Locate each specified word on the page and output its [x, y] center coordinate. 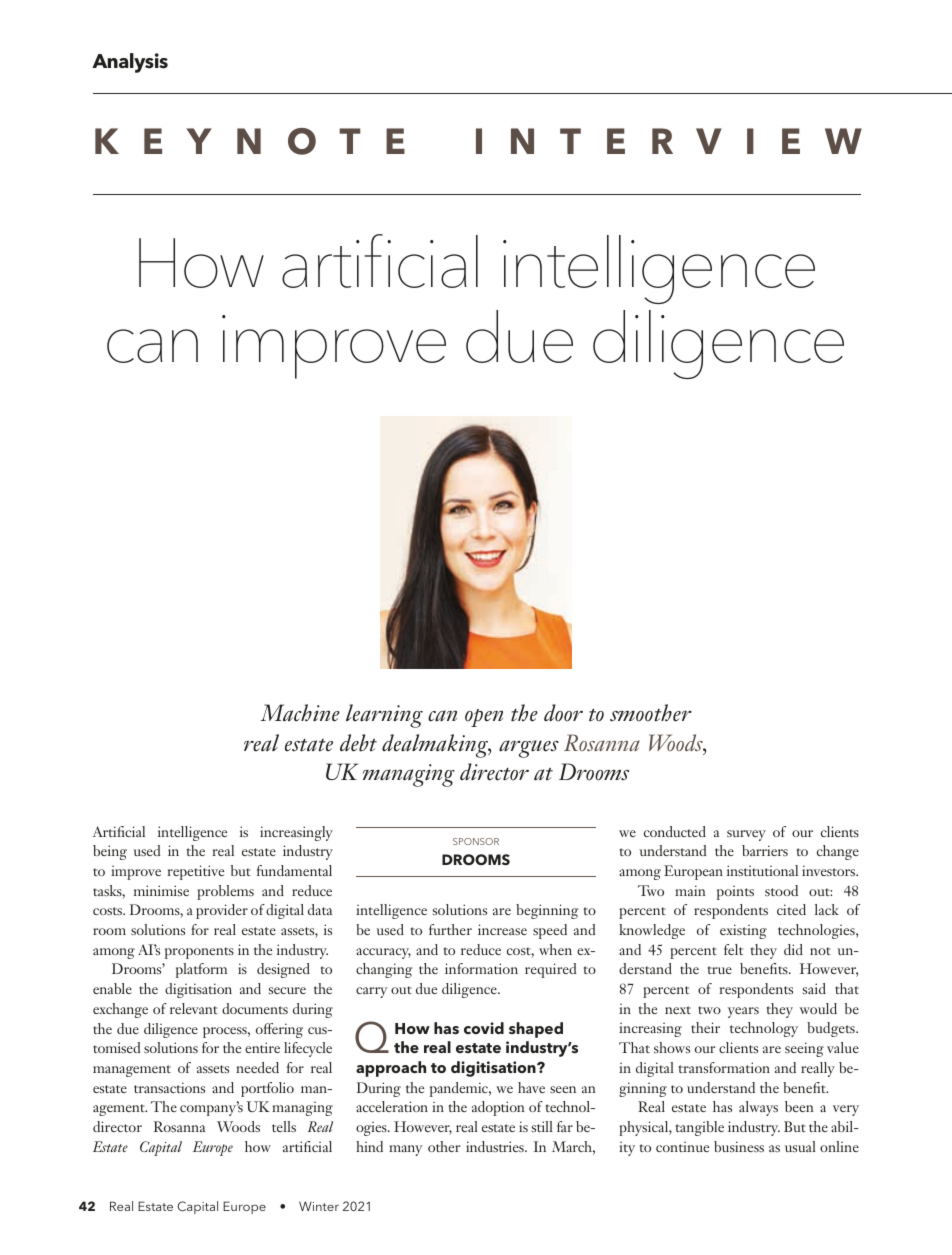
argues [529, 749]
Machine [300, 713]
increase [502, 929]
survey [746, 835]
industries [496, 1146]
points [735, 893]
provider [222, 911]
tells [284, 1126]
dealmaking [436, 746]
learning [384, 716]
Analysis [130, 63]
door [563, 712]
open [484, 718]
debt [358, 743]
